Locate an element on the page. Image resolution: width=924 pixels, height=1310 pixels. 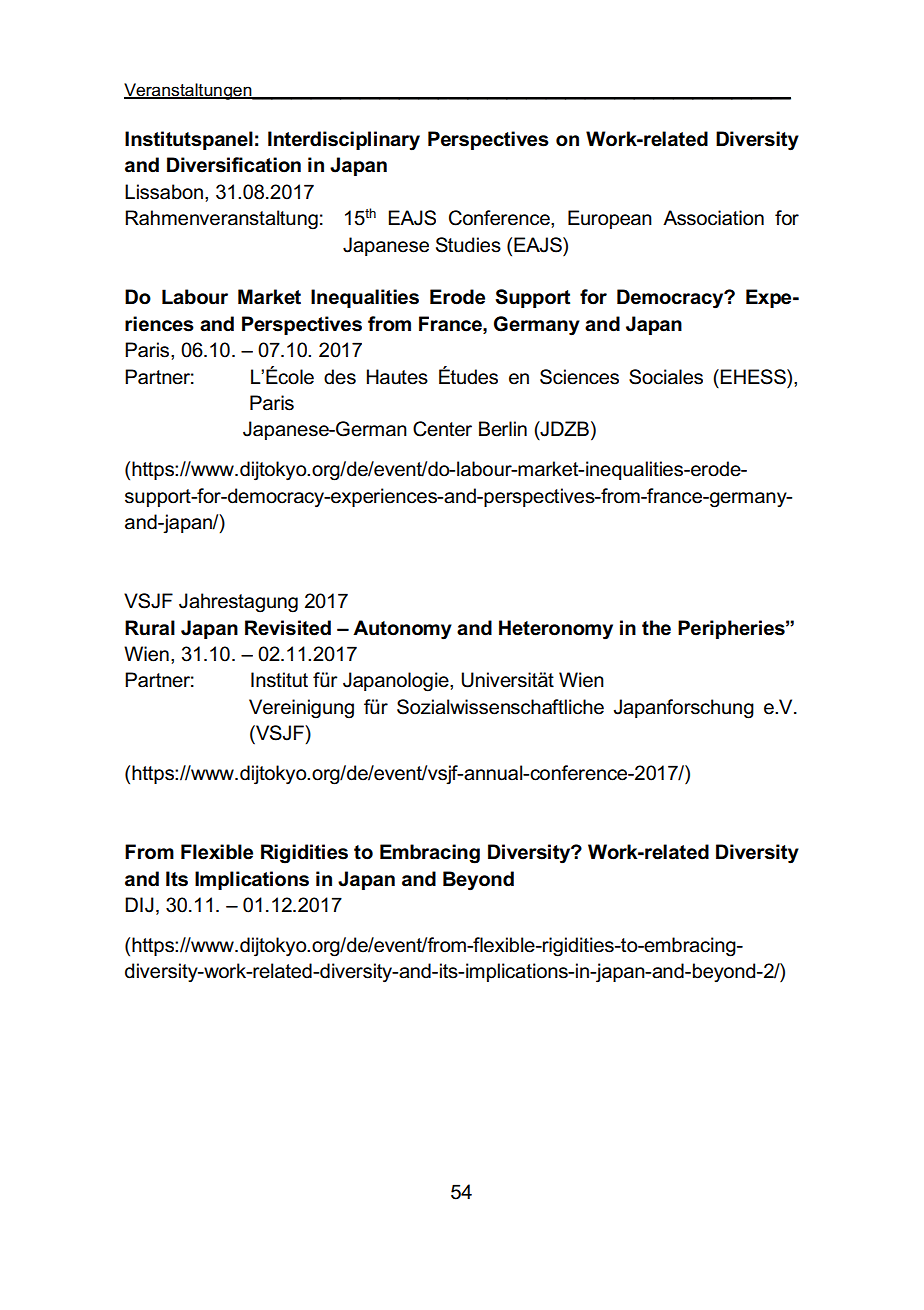
Berlin is located at coordinates (503, 429).
